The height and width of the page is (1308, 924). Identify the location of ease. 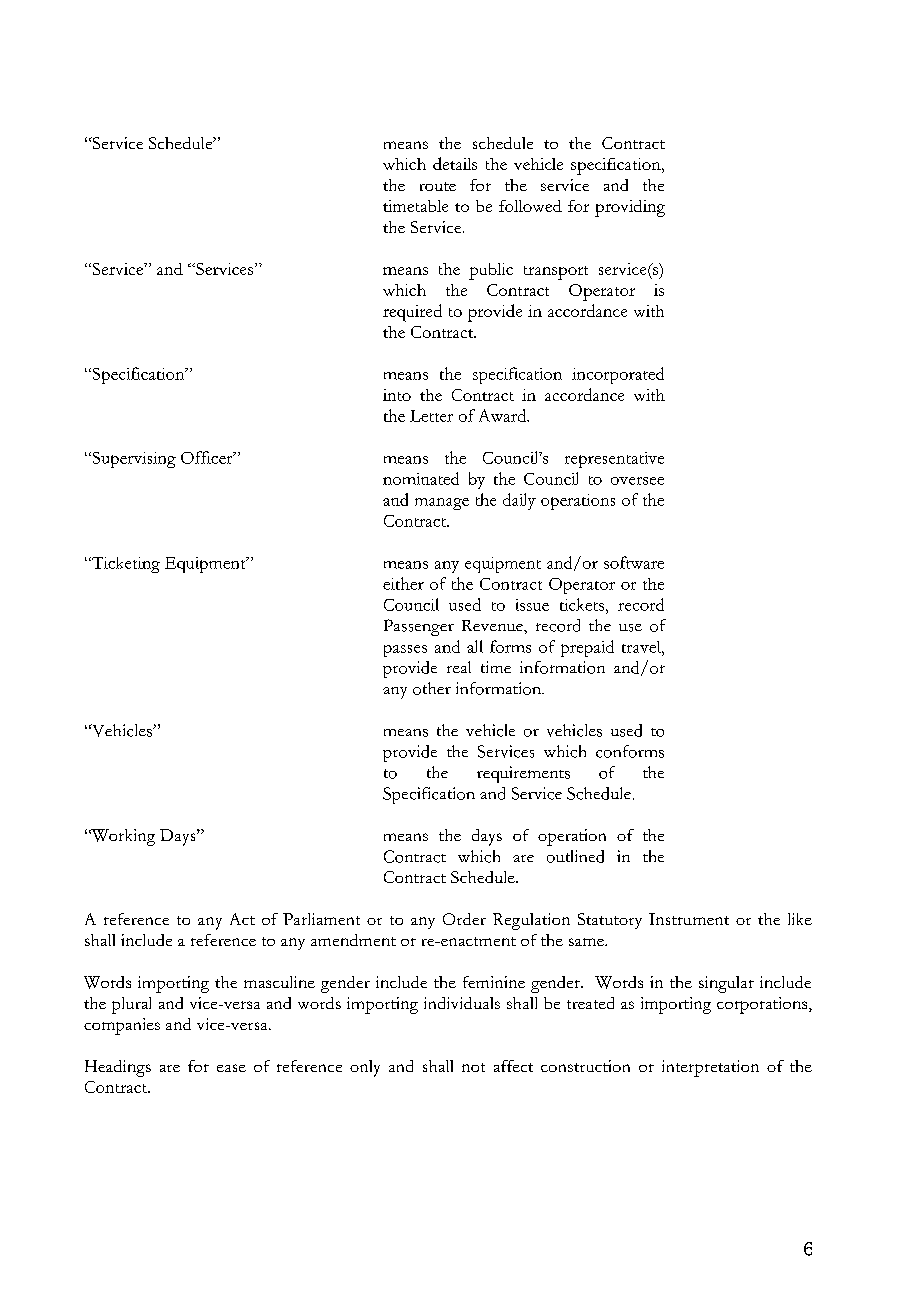
(231, 1068).
